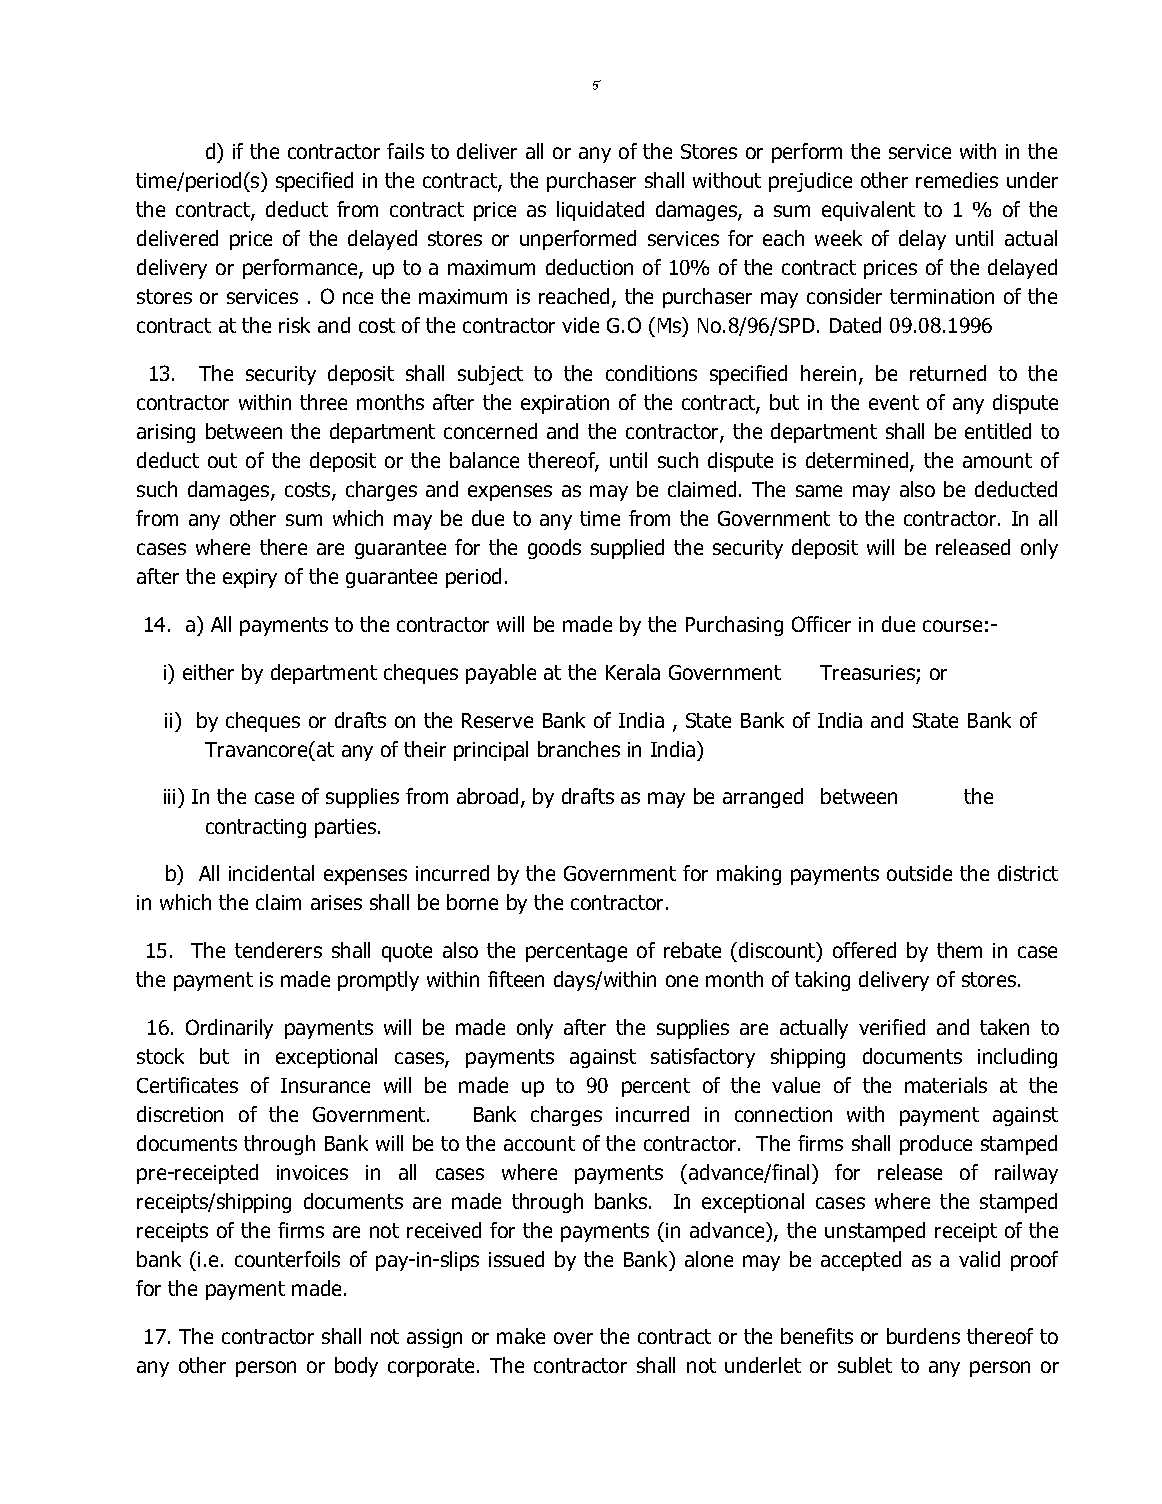  What do you see at coordinates (356, 1367) in the image?
I see `body` at bounding box center [356, 1367].
